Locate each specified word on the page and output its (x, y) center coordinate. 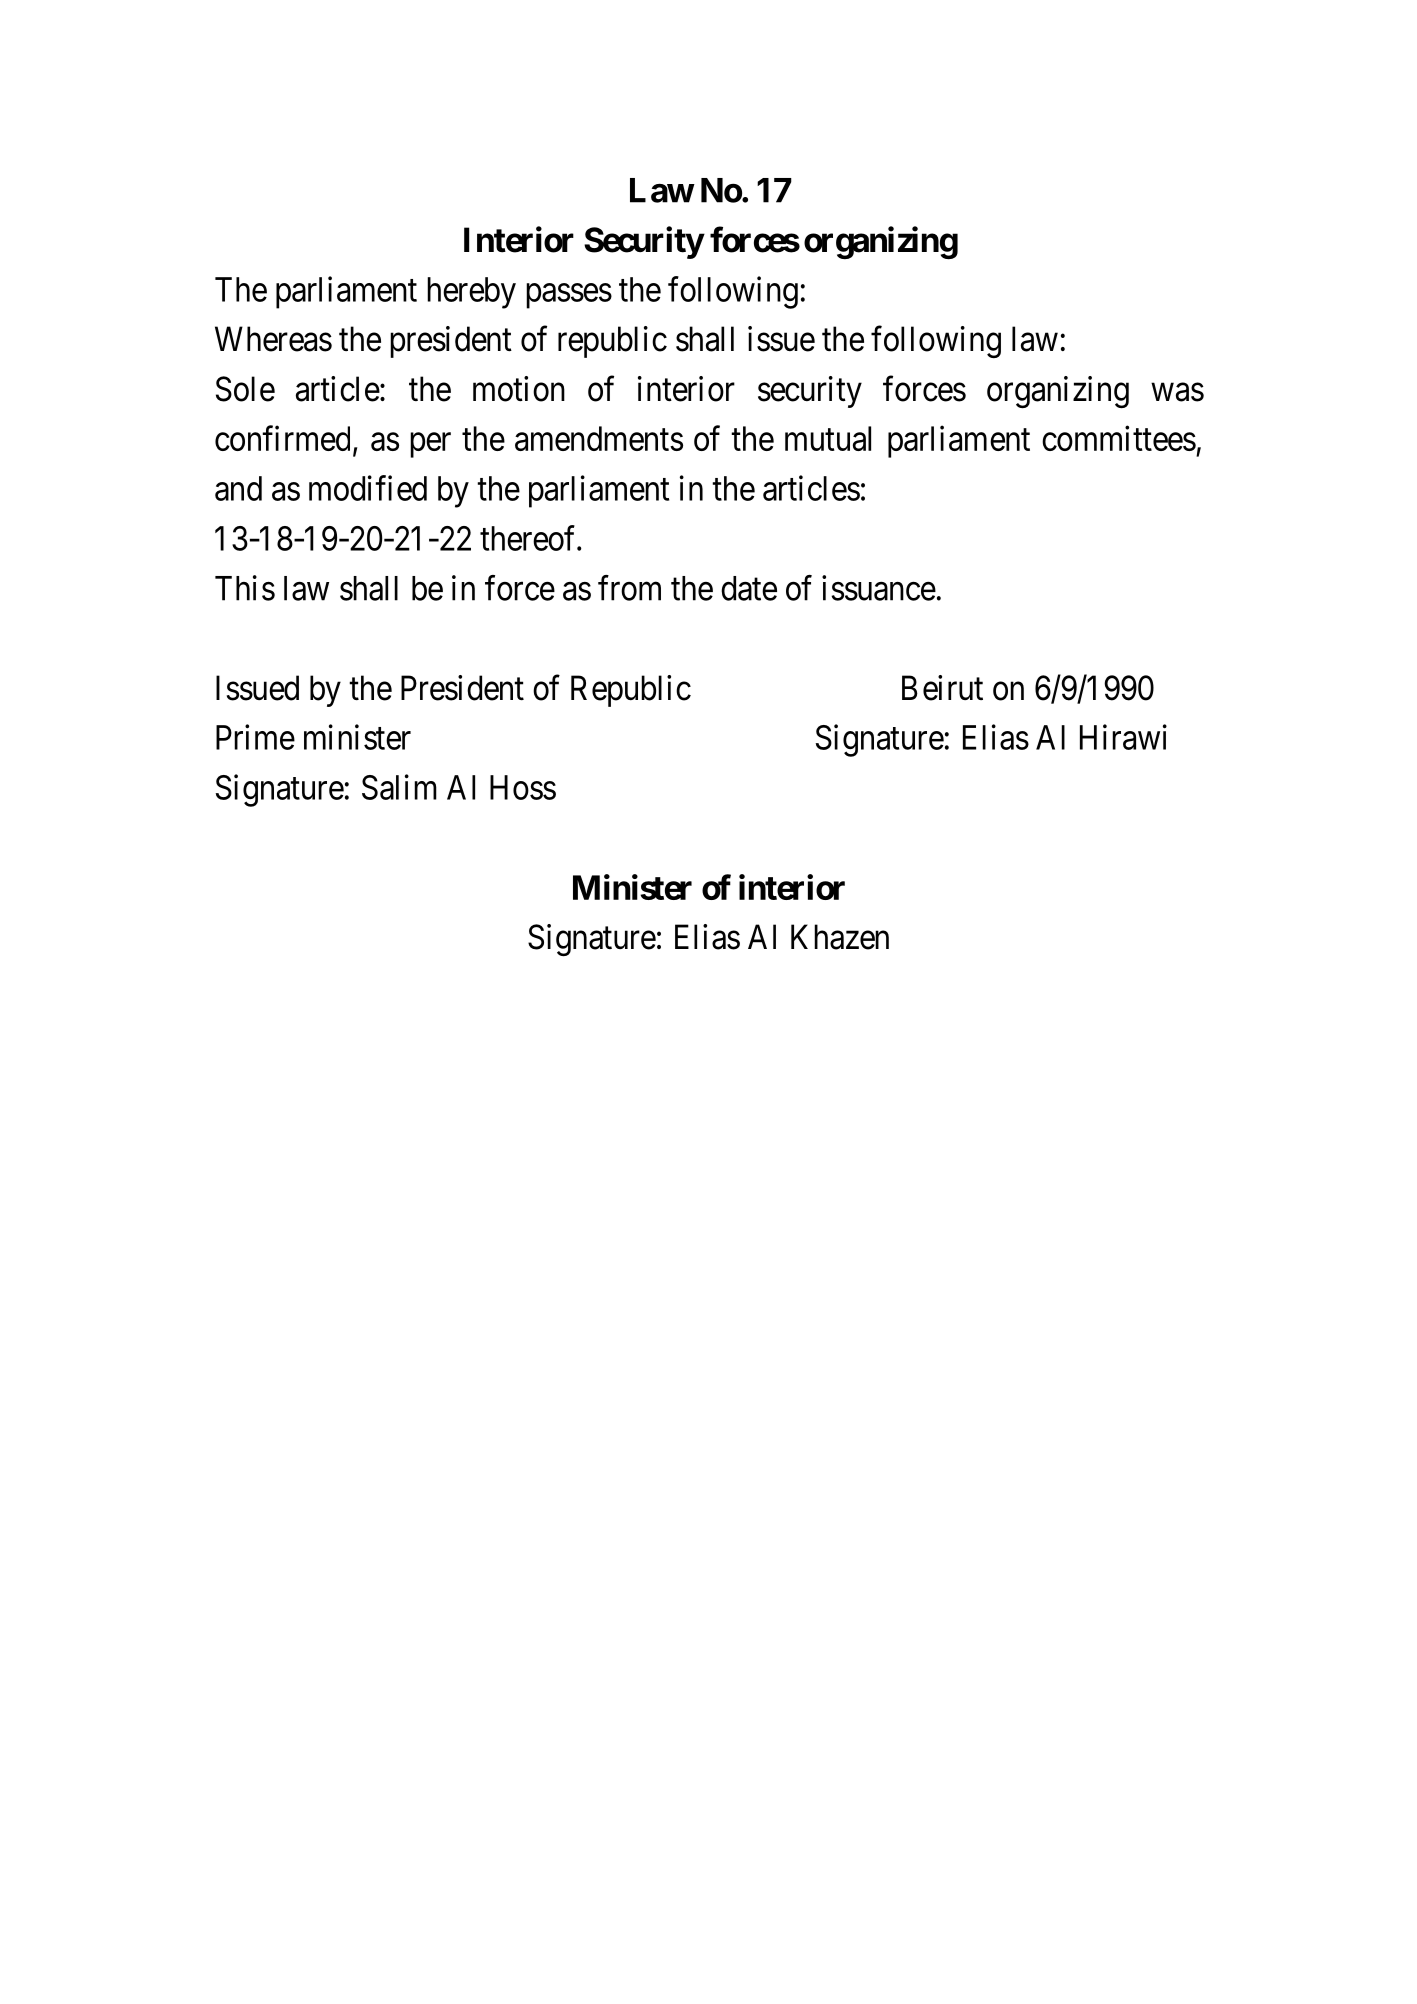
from (629, 588)
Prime (255, 737)
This (245, 588)
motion (519, 389)
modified (368, 488)
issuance (879, 588)
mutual (828, 438)
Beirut (942, 688)
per (430, 445)
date (749, 588)
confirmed (282, 438)
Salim (399, 787)
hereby (471, 293)
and (238, 488)
